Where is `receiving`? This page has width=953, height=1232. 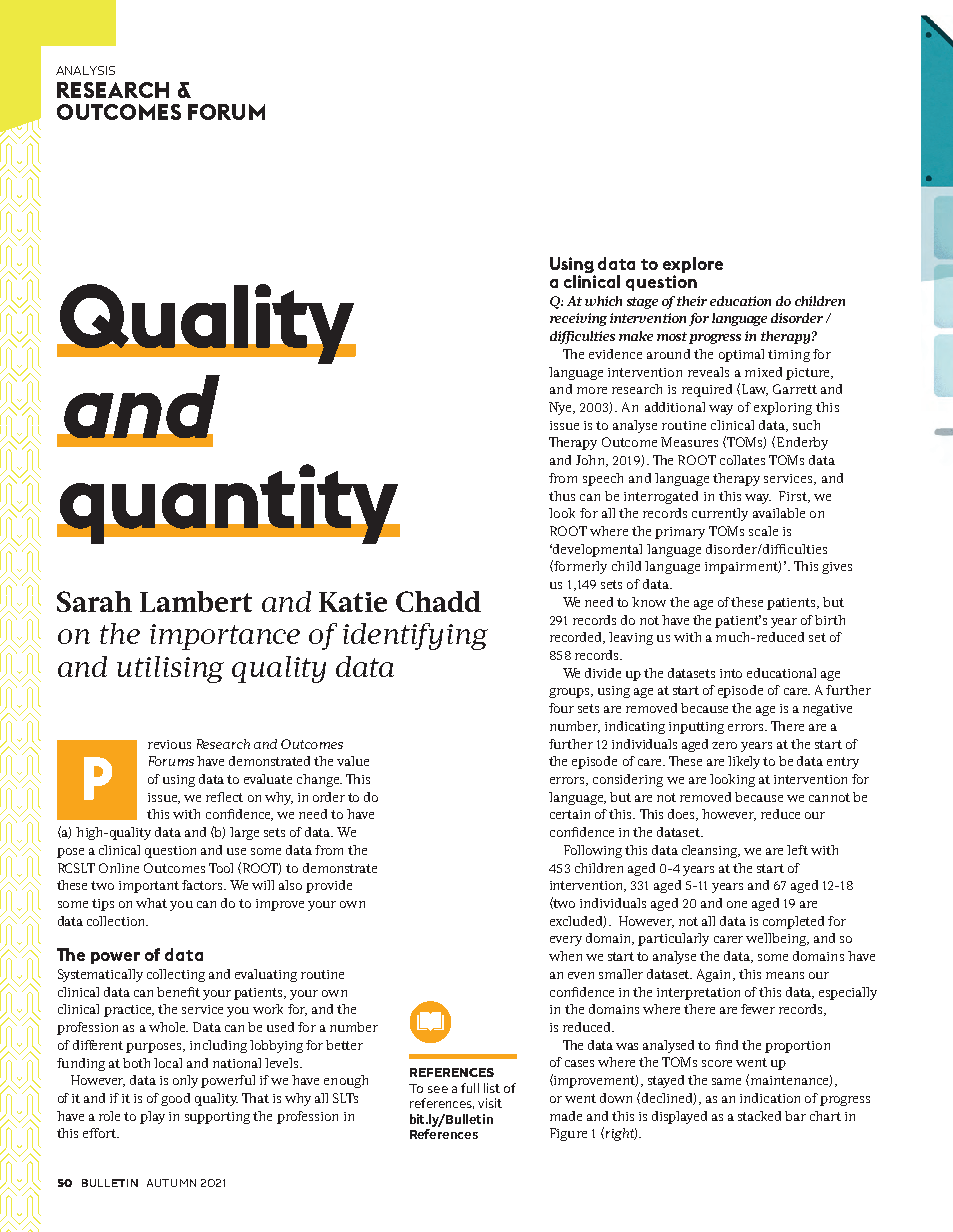
receiving is located at coordinates (578, 319).
